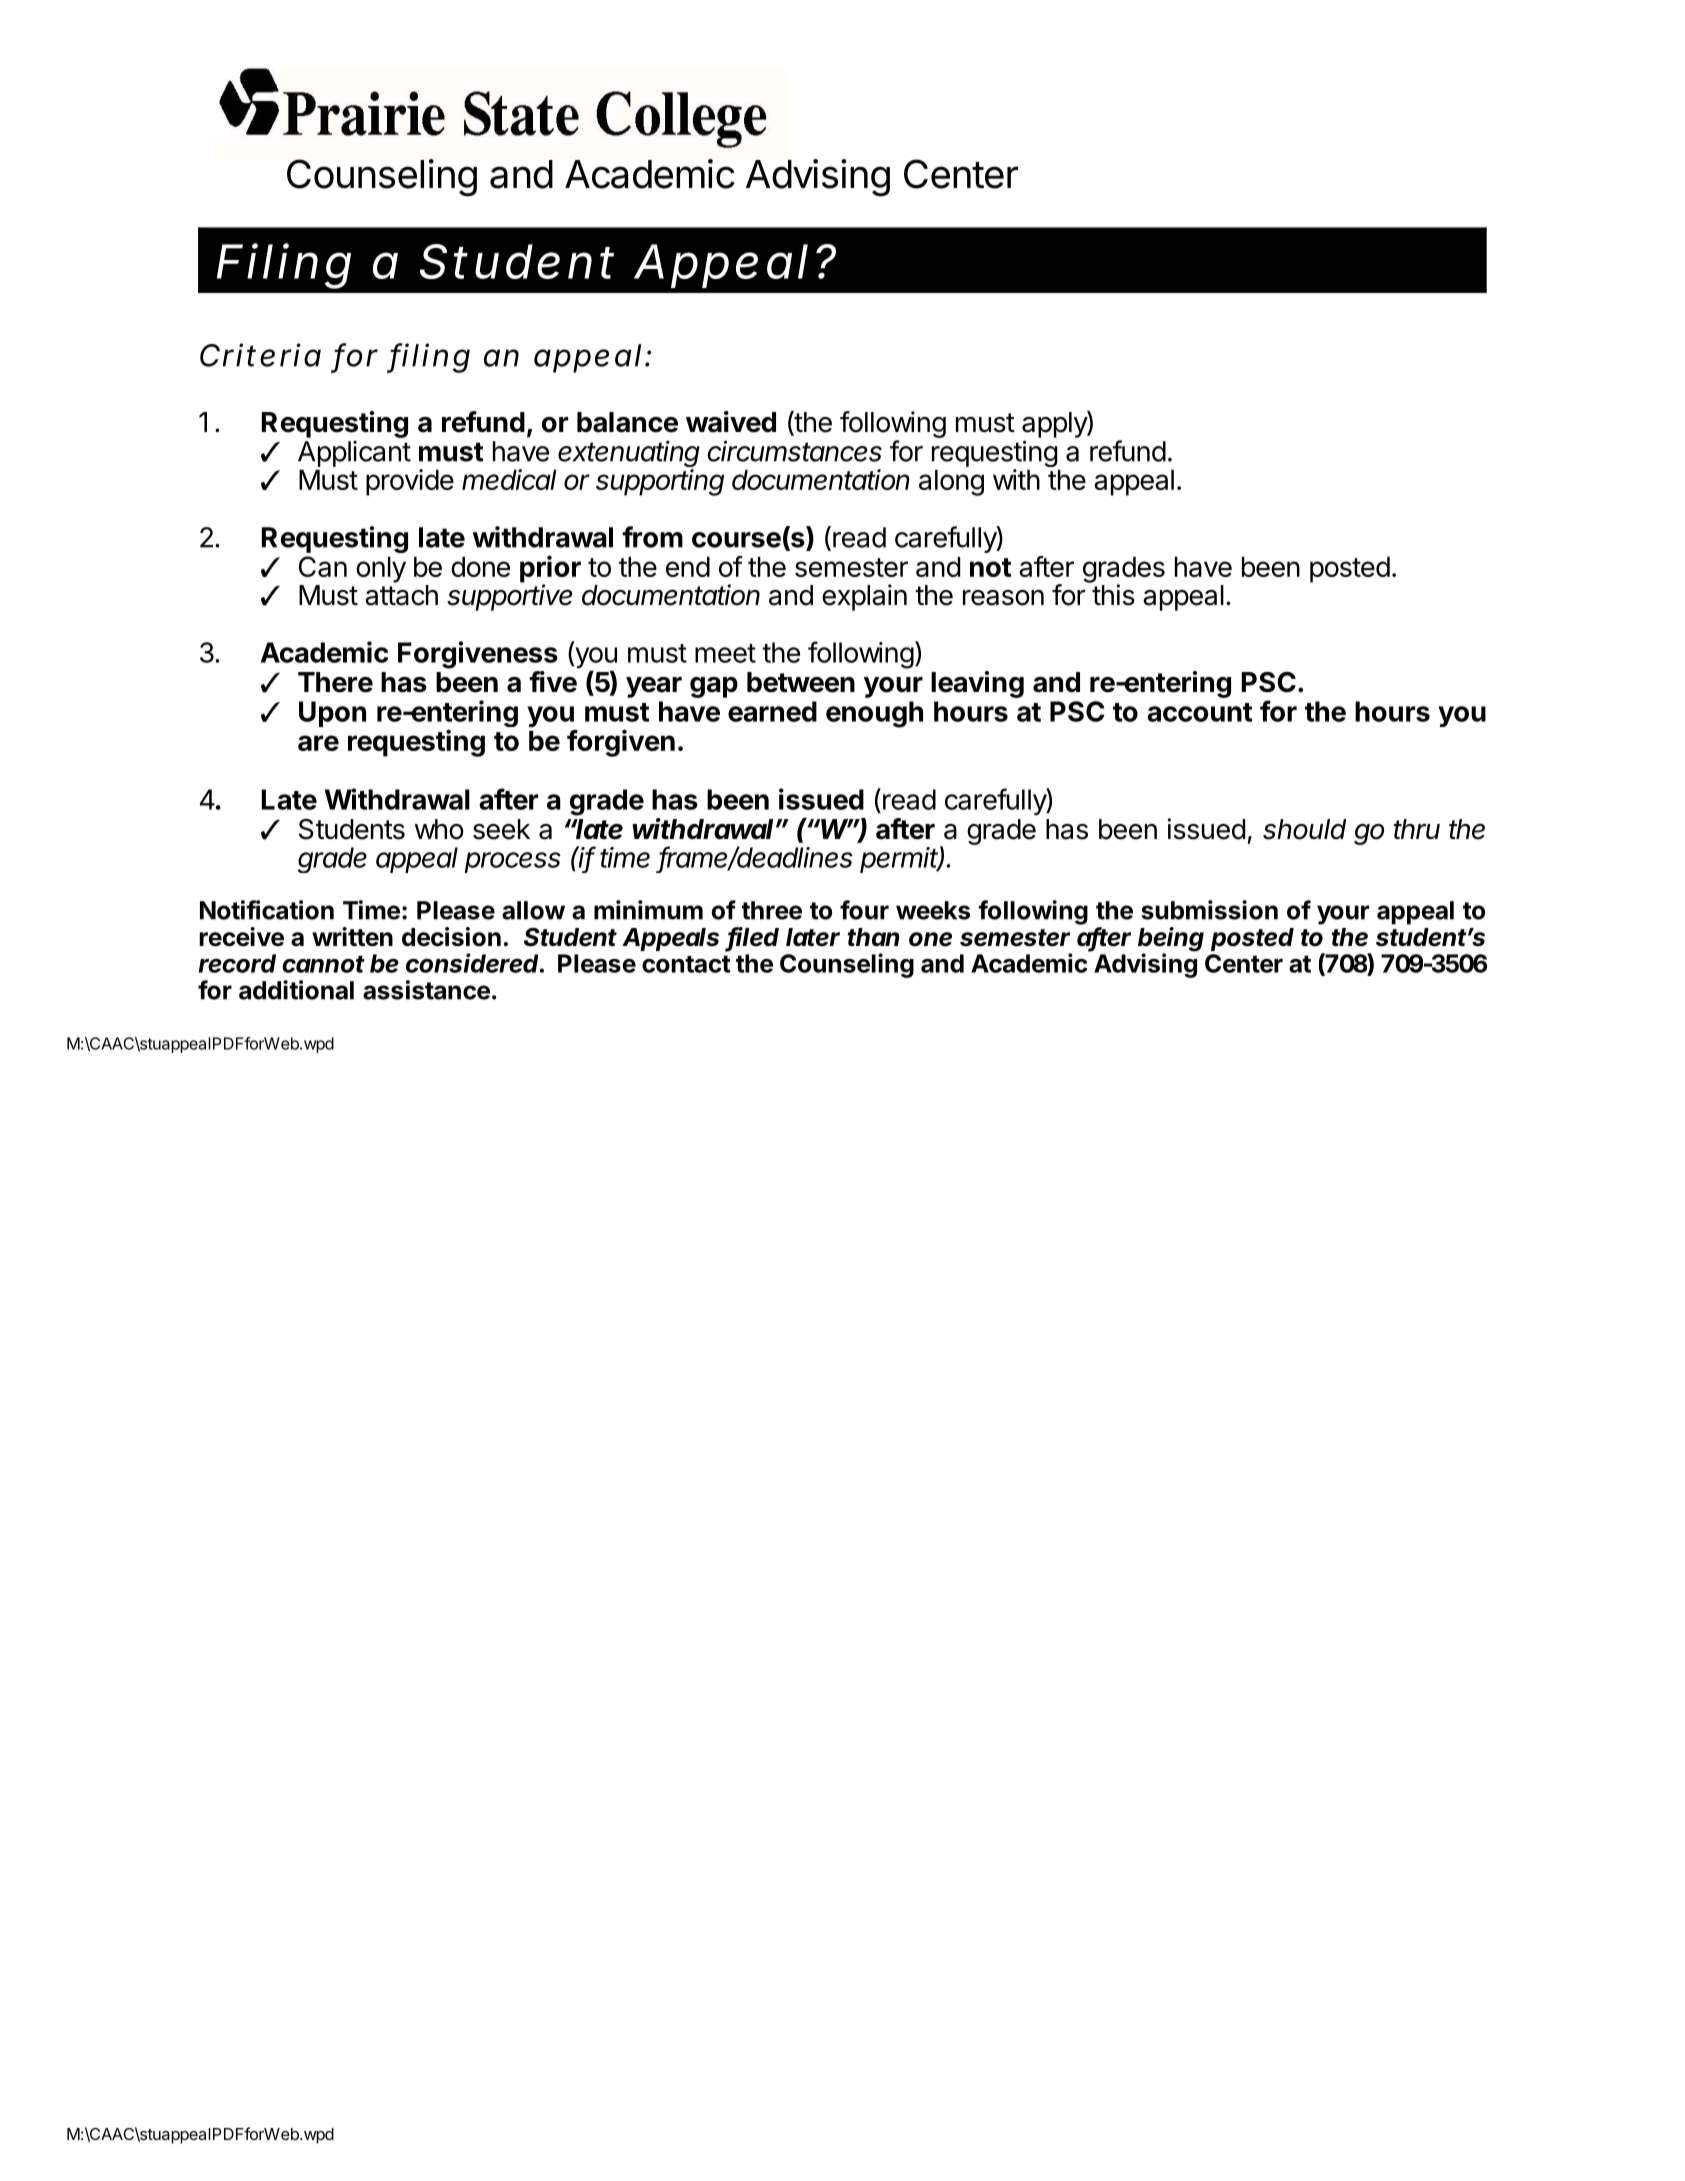 The width and height of the image is (1685, 2181). I want to click on contact, so click(686, 964).
